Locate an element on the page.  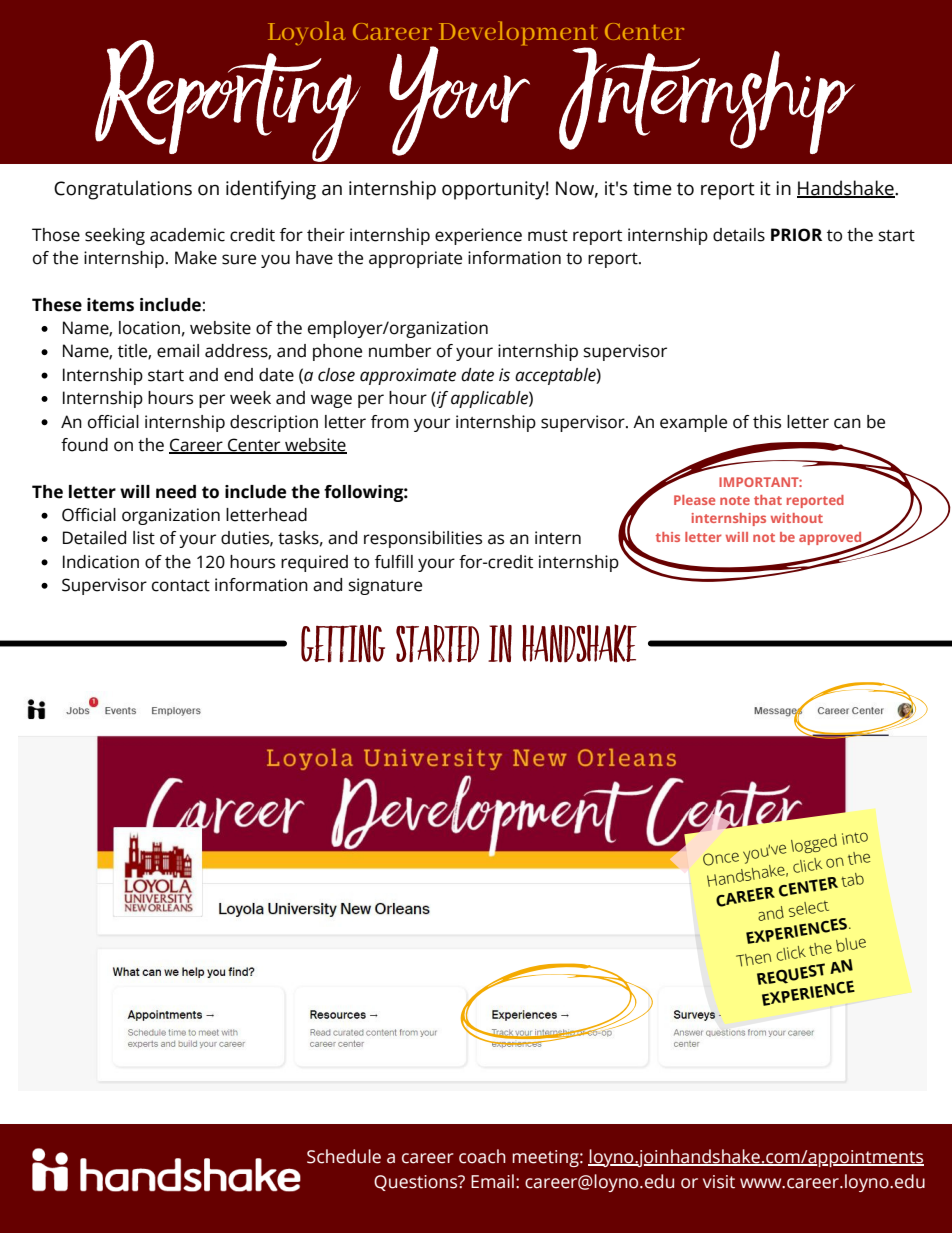
Schedule is located at coordinates (344, 1156).
